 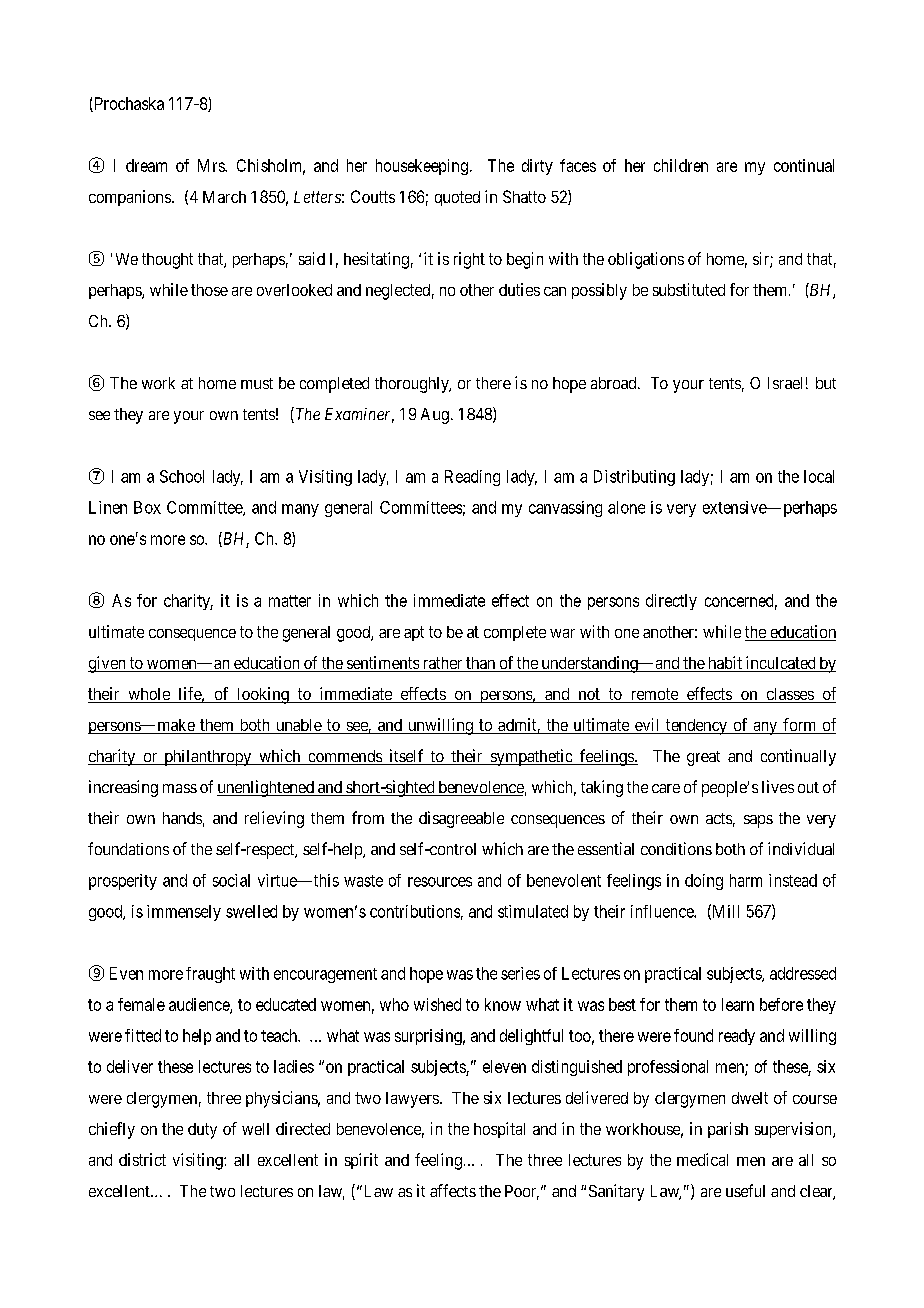 I want to click on duty, so click(x=202, y=1131).
